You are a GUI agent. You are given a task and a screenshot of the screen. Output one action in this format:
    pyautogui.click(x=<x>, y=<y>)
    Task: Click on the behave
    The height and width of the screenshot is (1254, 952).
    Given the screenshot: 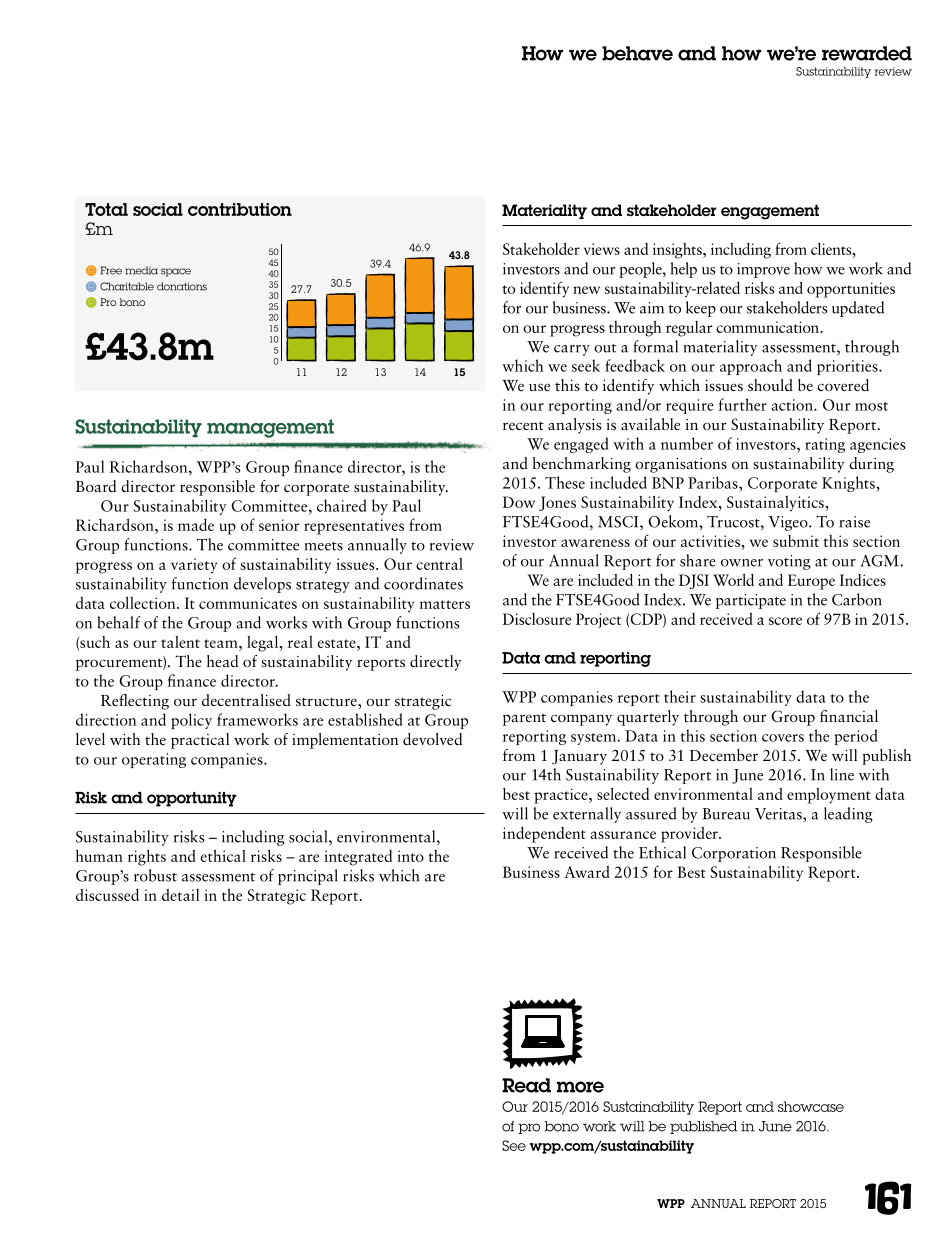 What is the action you would take?
    pyautogui.click(x=637, y=53)
